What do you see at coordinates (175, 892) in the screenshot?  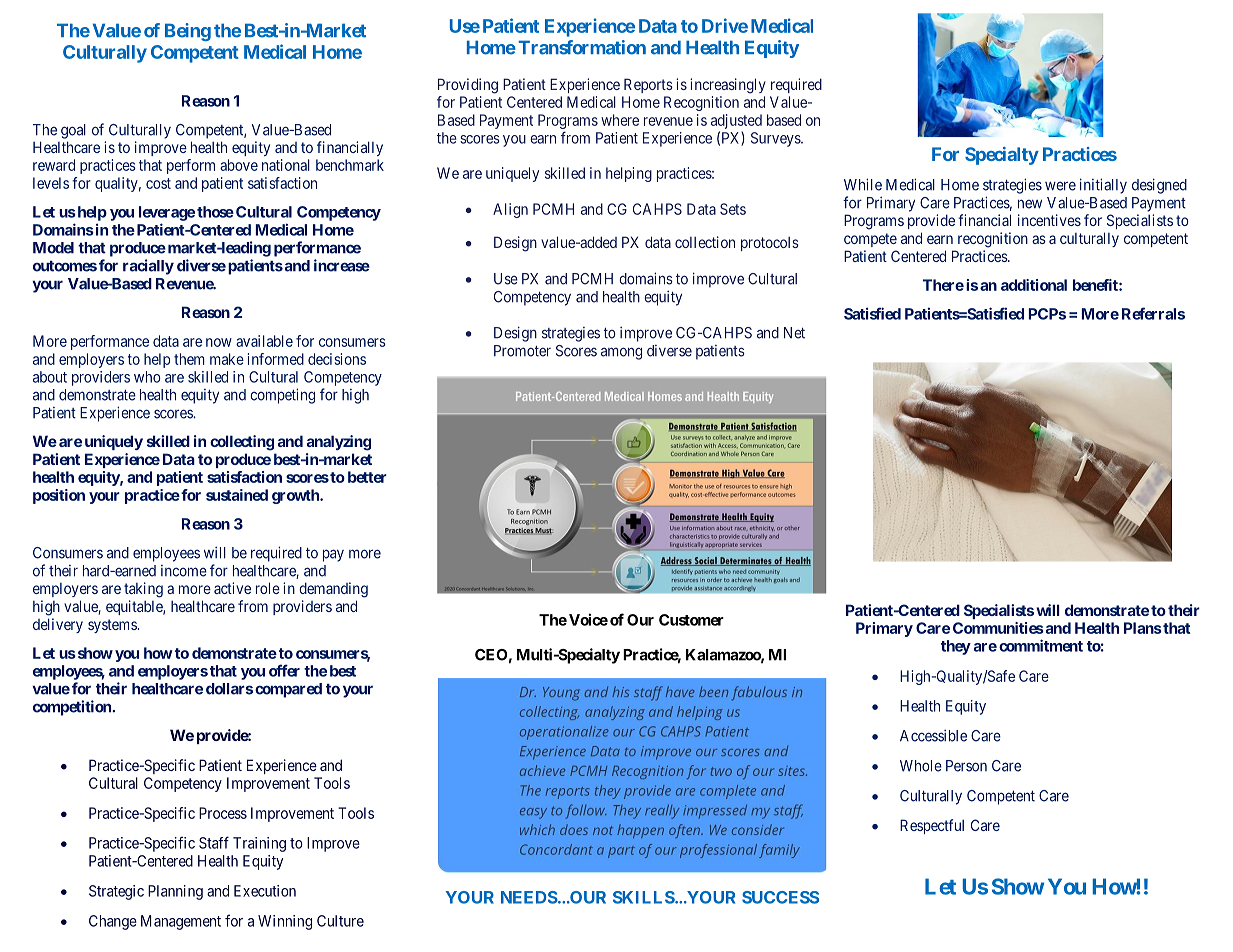 I see `Planning` at bounding box center [175, 892].
